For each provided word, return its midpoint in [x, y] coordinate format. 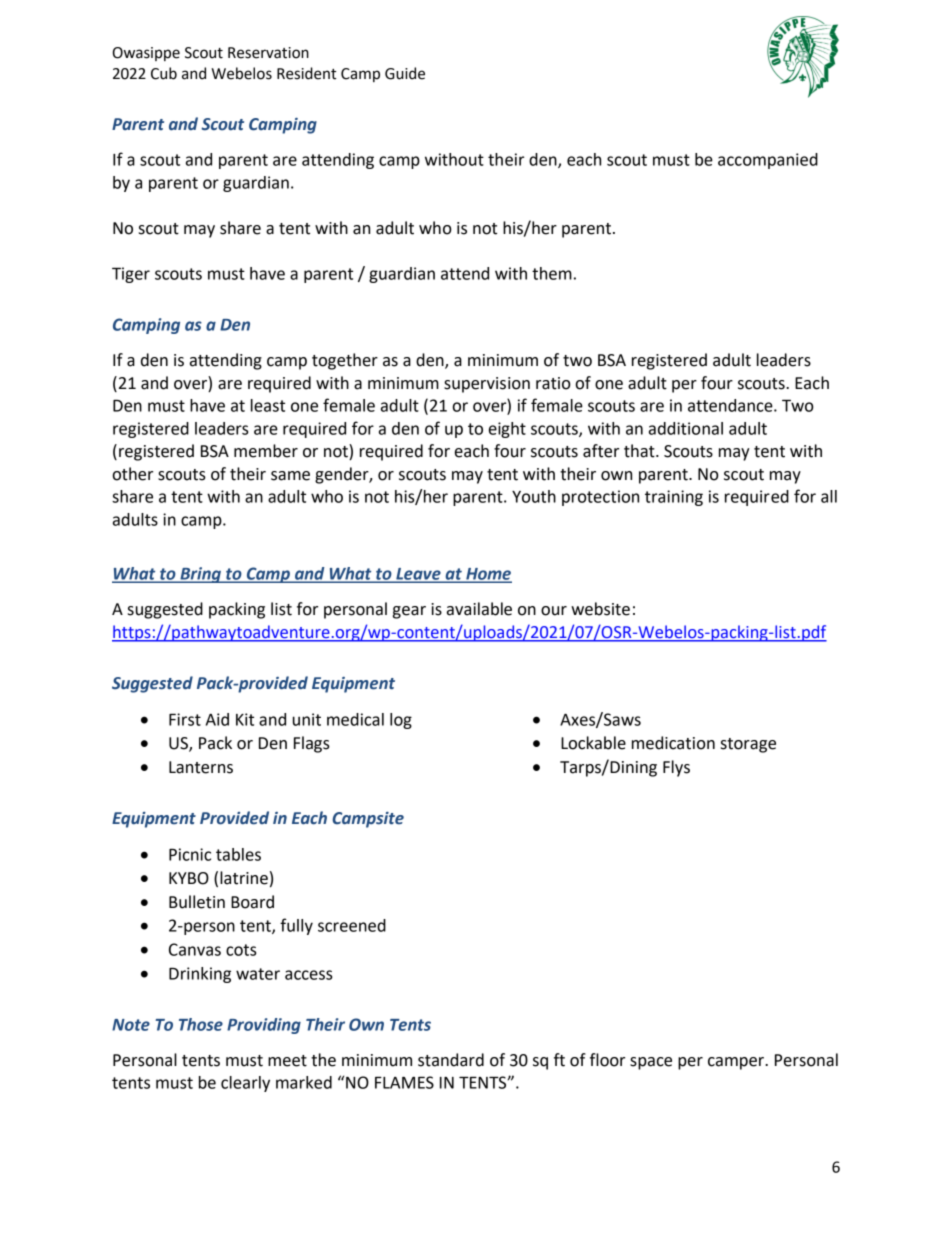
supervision [487, 385]
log [401, 721]
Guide [405, 73]
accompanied [768, 161]
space [651, 1063]
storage [748, 745]
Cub [164, 73]
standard [451, 1060]
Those [201, 1024]
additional [686, 428]
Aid [217, 719]
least [268, 405]
